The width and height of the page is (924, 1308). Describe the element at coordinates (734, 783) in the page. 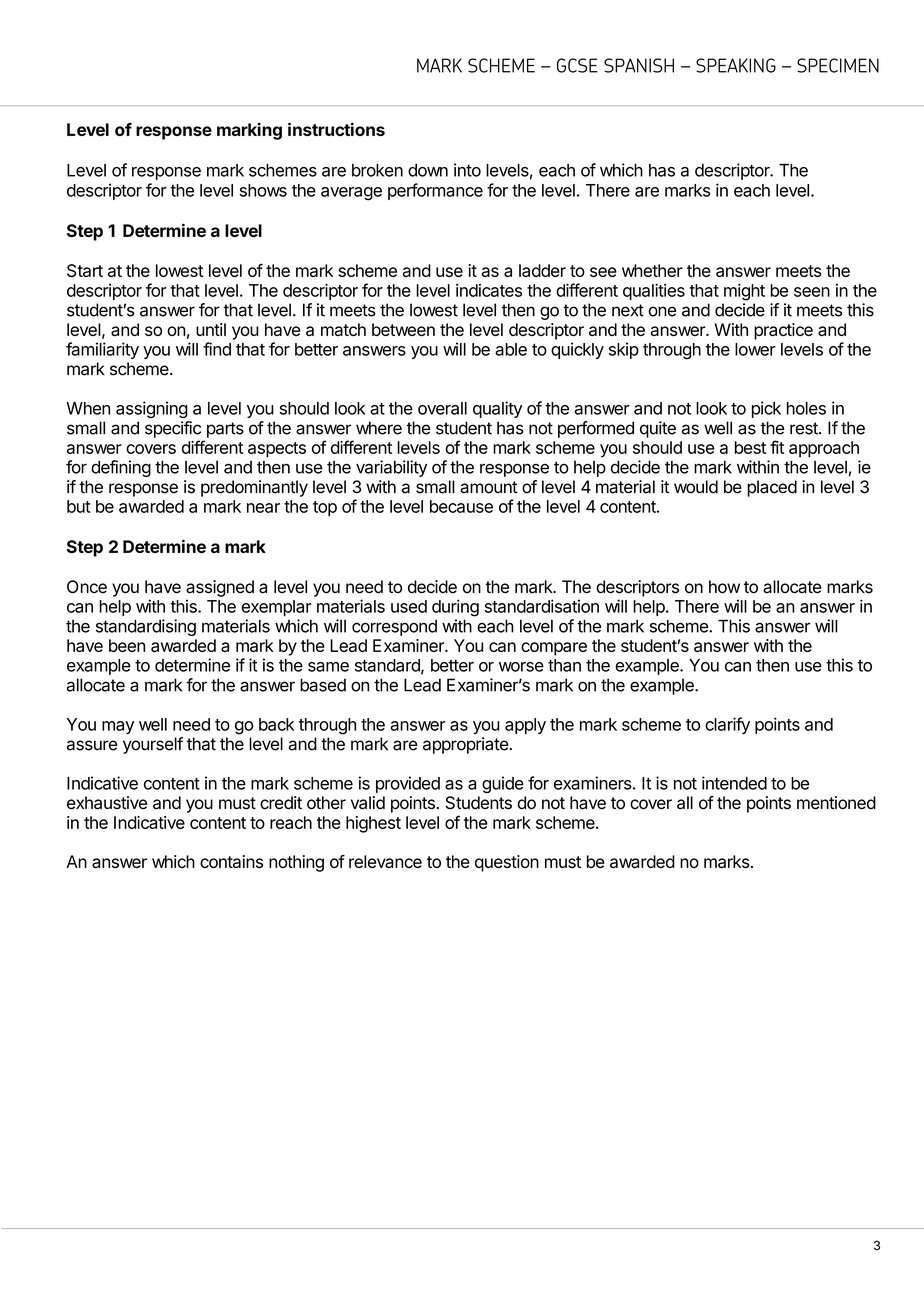

I see `intended` at that location.
